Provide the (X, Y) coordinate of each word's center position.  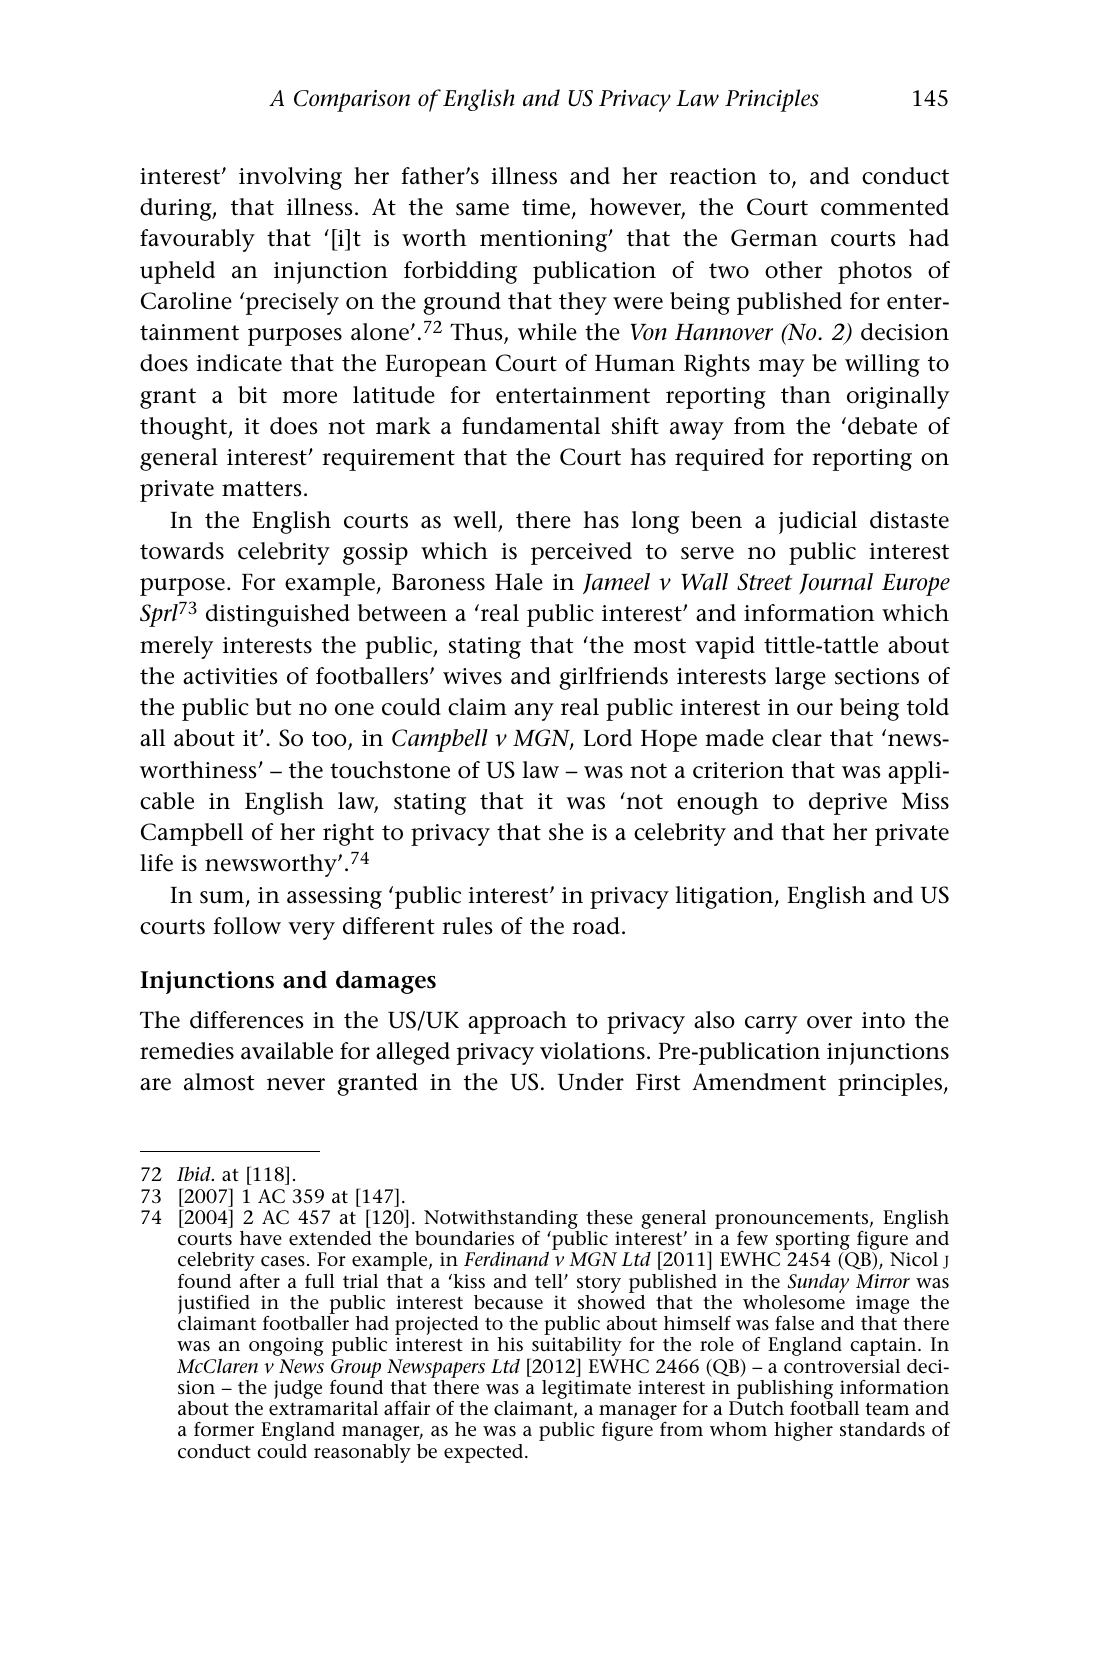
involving (290, 178)
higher (803, 1431)
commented (885, 207)
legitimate (586, 1389)
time (547, 209)
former (224, 1429)
